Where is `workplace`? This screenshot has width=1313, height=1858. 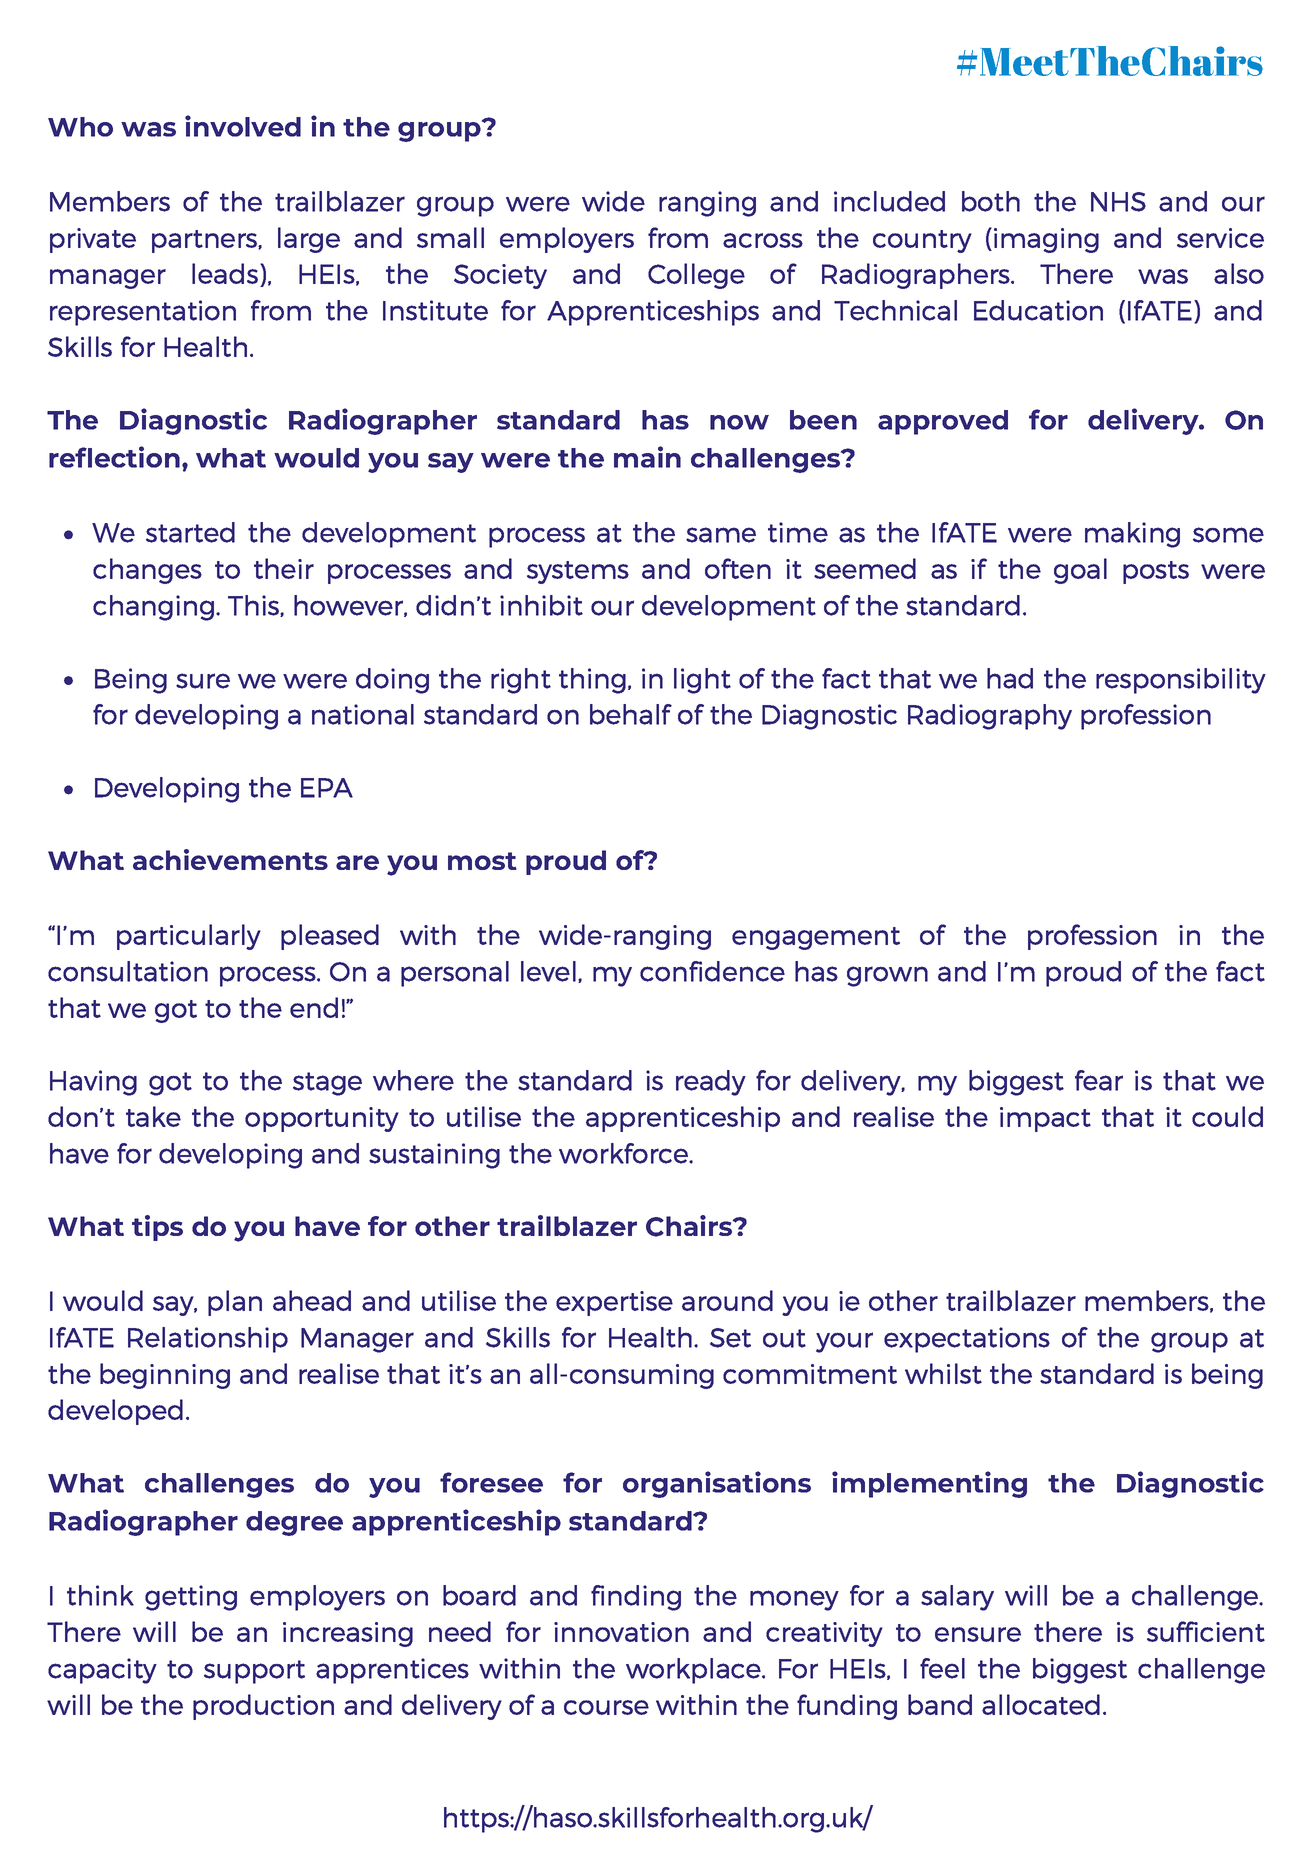 workplace is located at coordinates (694, 1671).
